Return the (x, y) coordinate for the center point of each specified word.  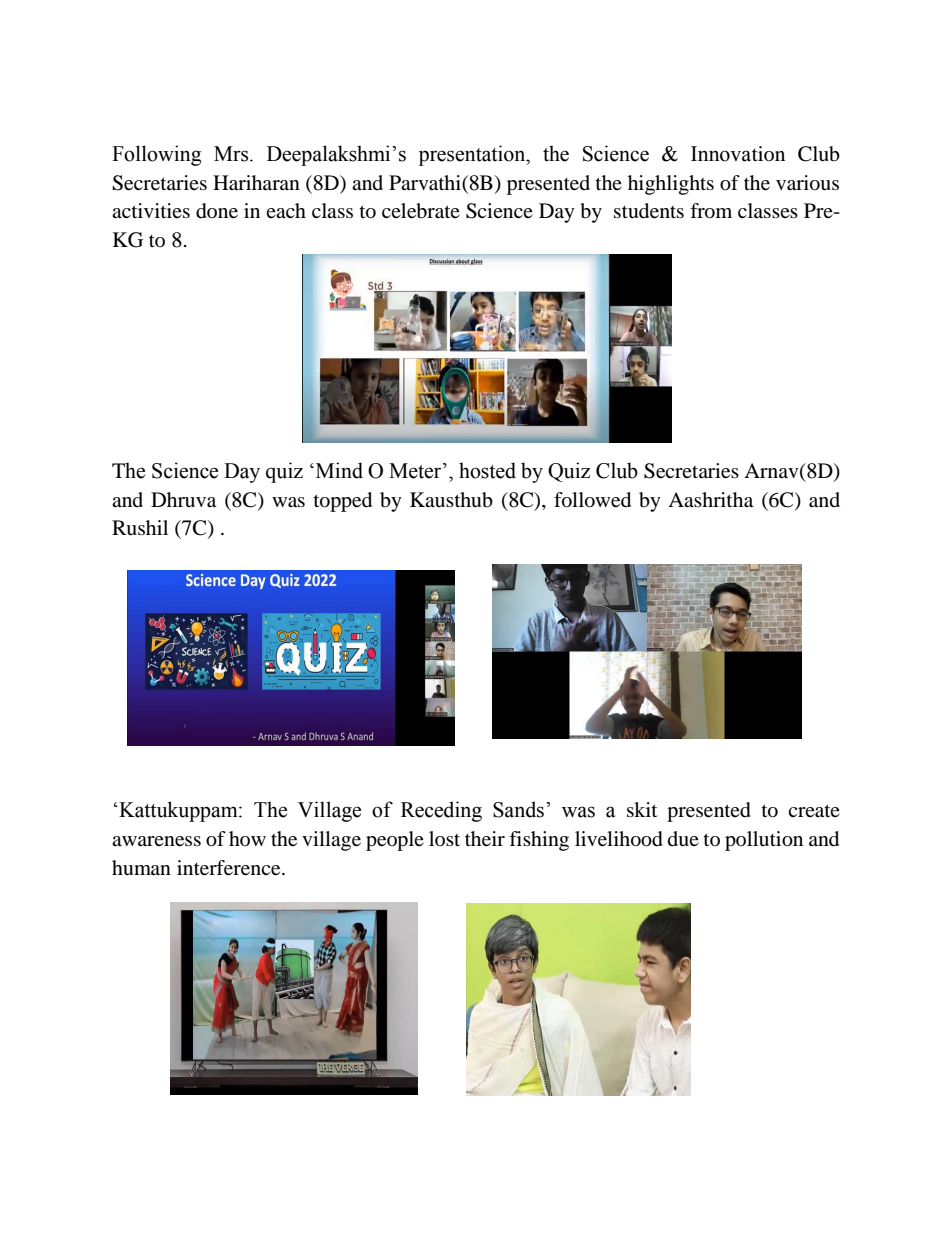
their (485, 839)
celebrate (421, 211)
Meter (416, 471)
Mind (338, 470)
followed (592, 500)
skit (642, 809)
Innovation (738, 154)
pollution (764, 841)
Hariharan (256, 183)
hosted (487, 470)
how (247, 838)
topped (343, 502)
